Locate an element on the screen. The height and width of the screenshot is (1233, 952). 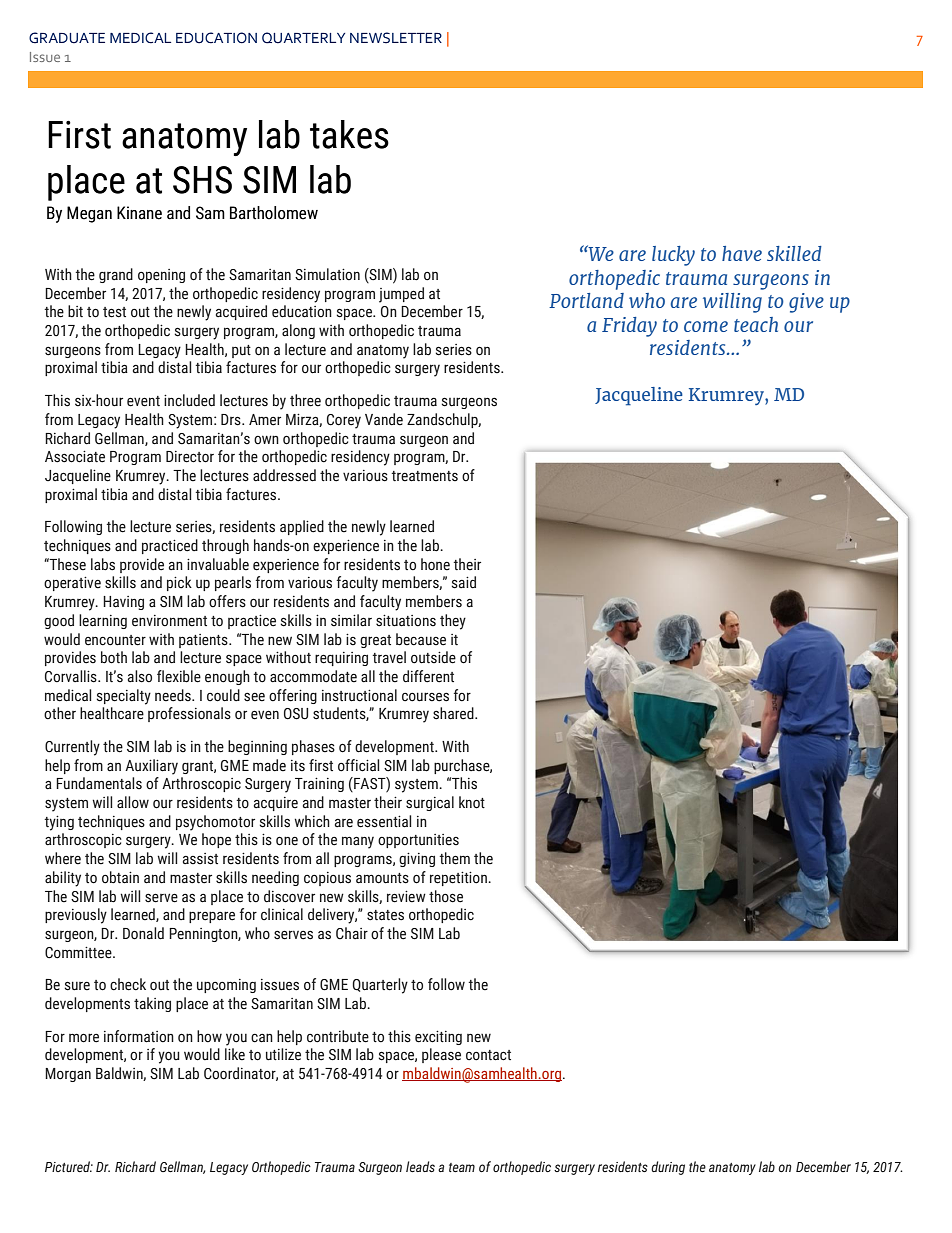
knot is located at coordinates (472, 802).
